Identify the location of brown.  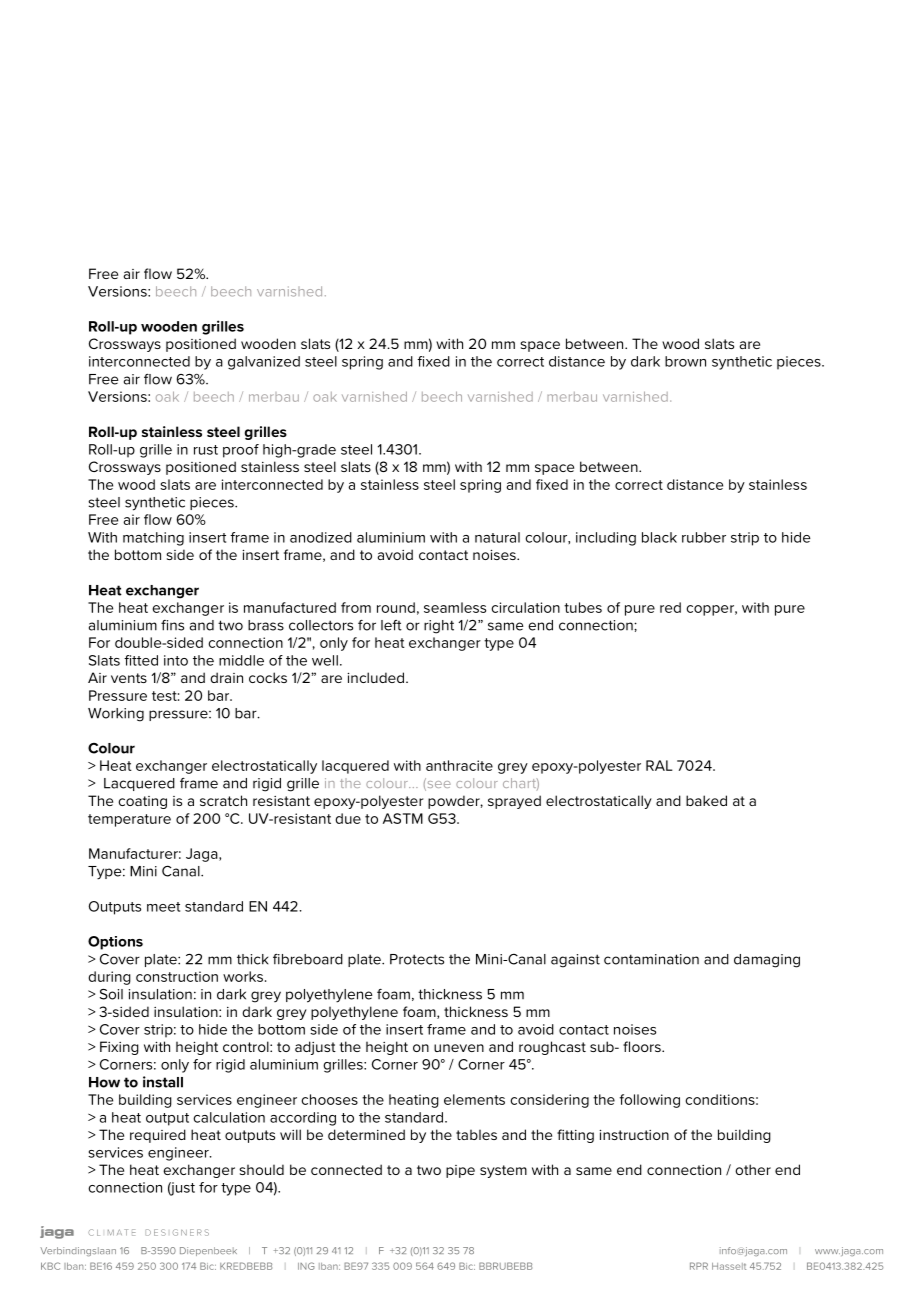
(685, 361).
